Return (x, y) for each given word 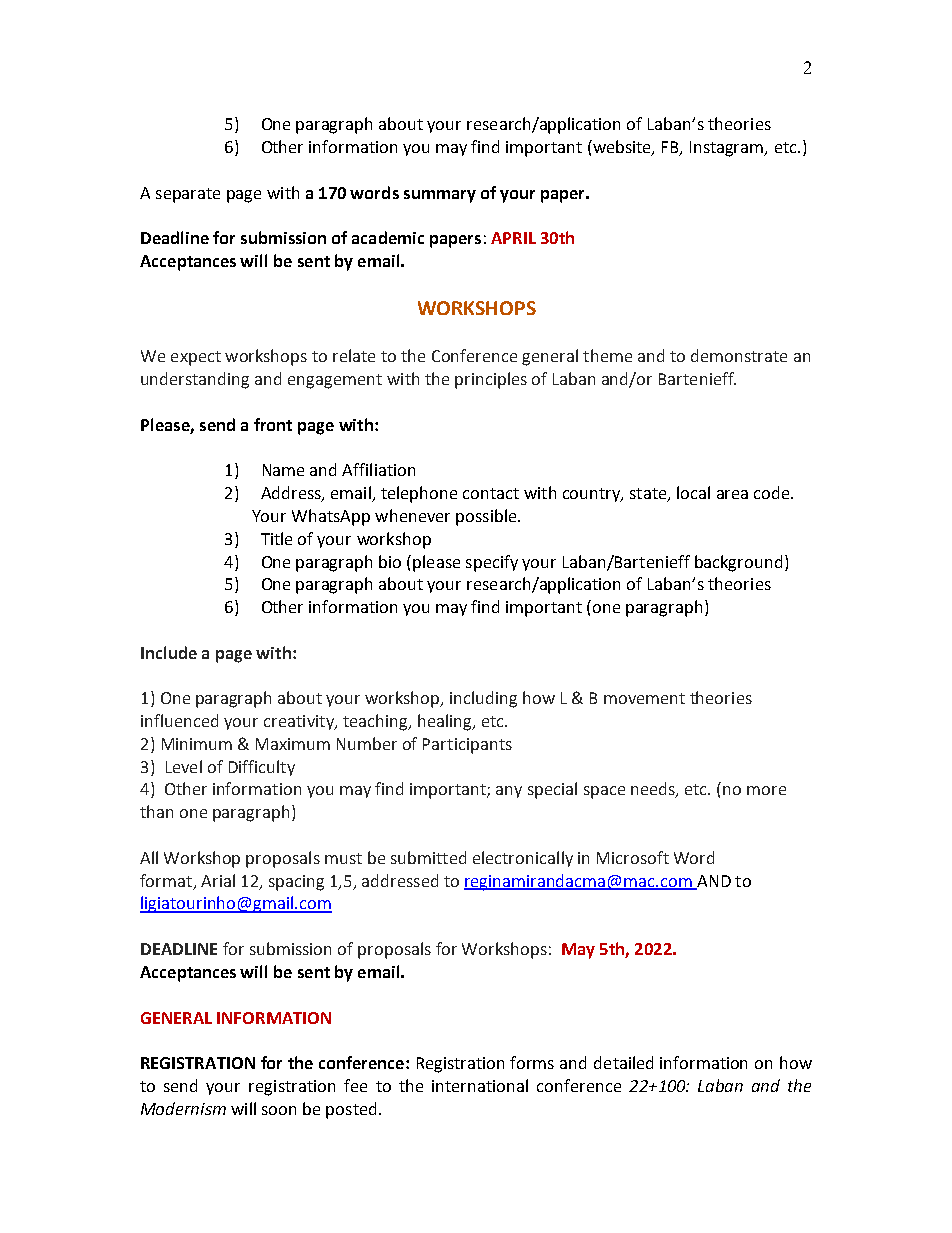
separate (188, 195)
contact (491, 493)
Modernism (183, 1108)
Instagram (728, 149)
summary (440, 196)
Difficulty (262, 768)
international (480, 1085)
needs (654, 790)
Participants (467, 746)
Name (283, 470)
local (693, 492)
